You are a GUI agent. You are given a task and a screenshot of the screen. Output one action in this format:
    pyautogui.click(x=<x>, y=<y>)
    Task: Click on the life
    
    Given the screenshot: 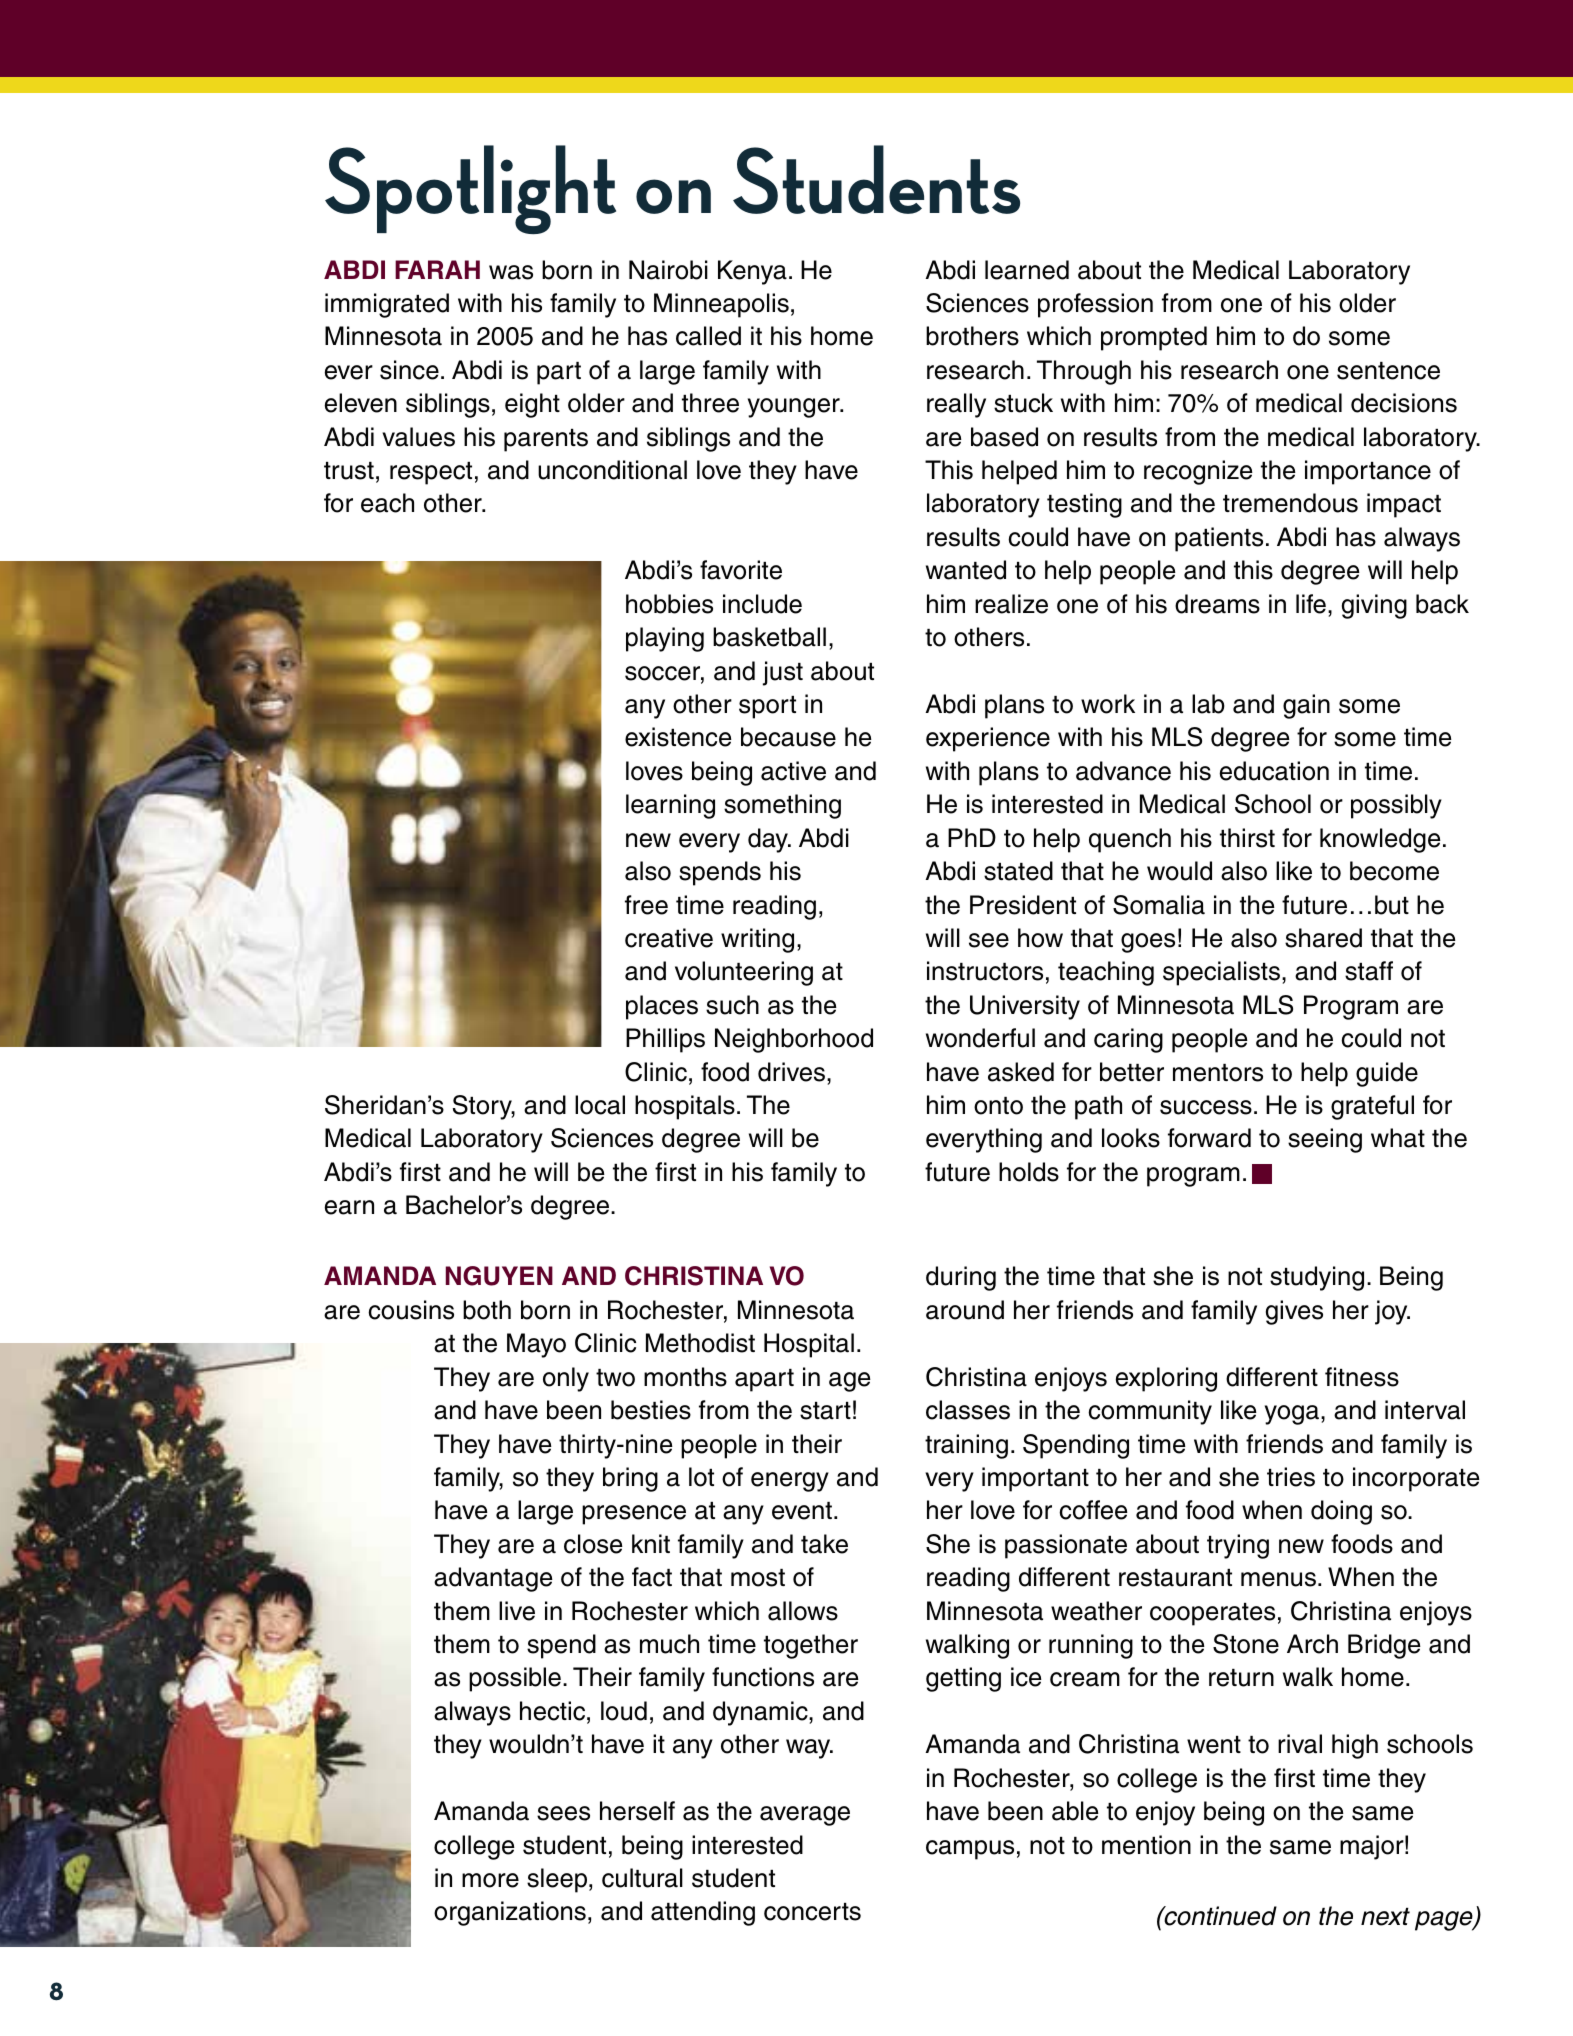 What is the action you would take?
    pyautogui.click(x=1311, y=604)
